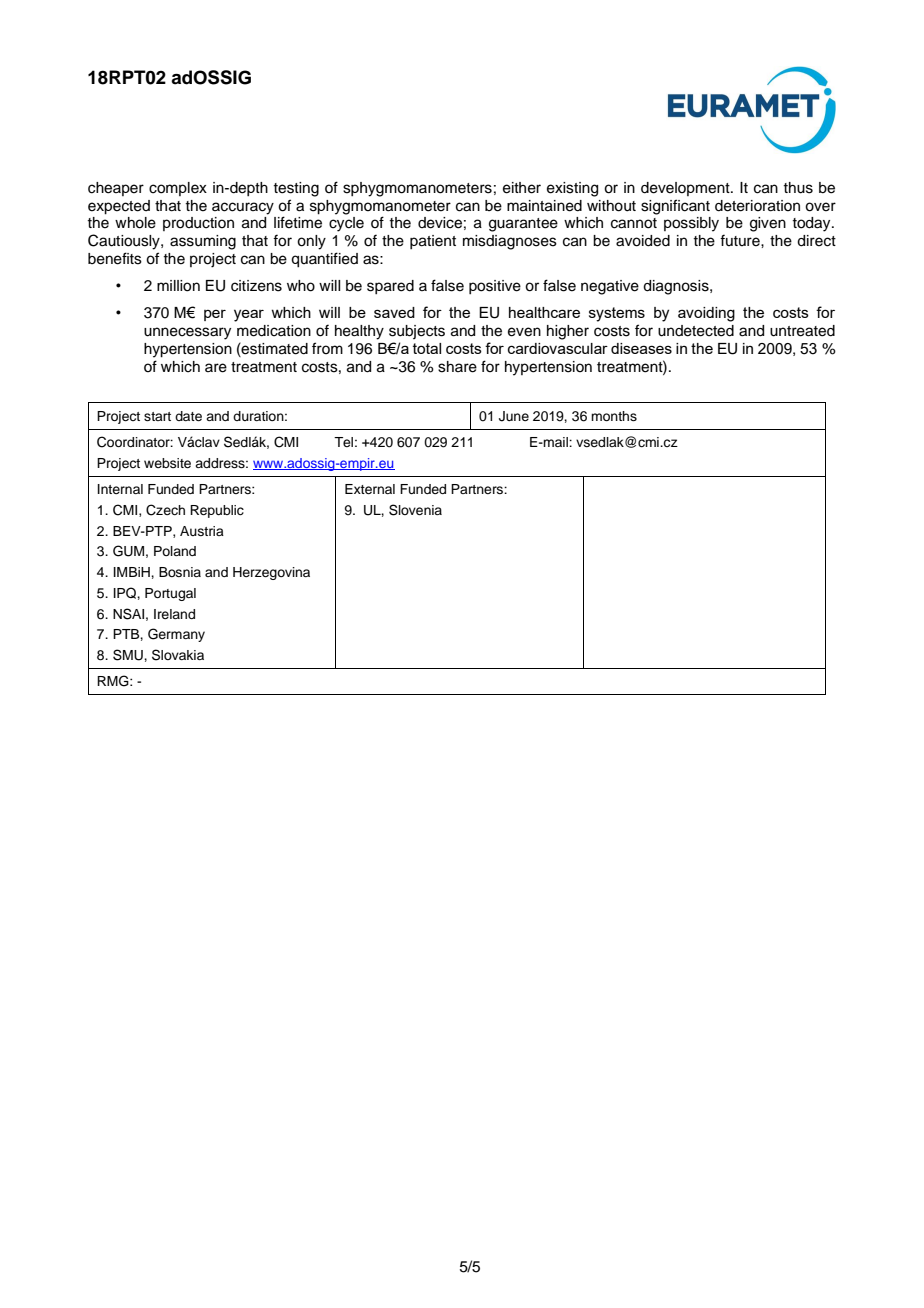  What do you see at coordinates (176, 635) in the screenshot?
I see `Germany` at bounding box center [176, 635].
